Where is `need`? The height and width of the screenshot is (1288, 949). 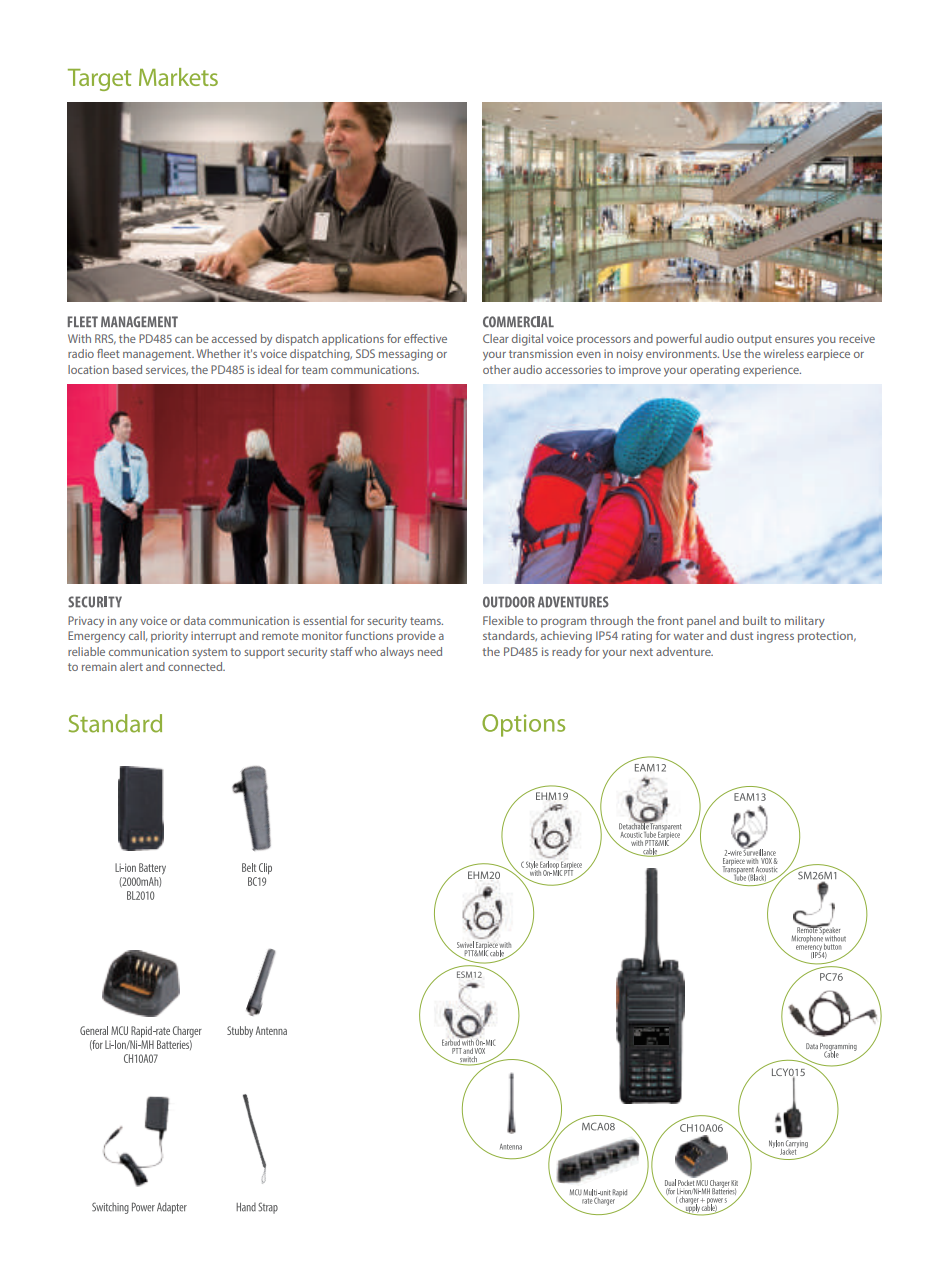 need is located at coordinates (430, 651).
